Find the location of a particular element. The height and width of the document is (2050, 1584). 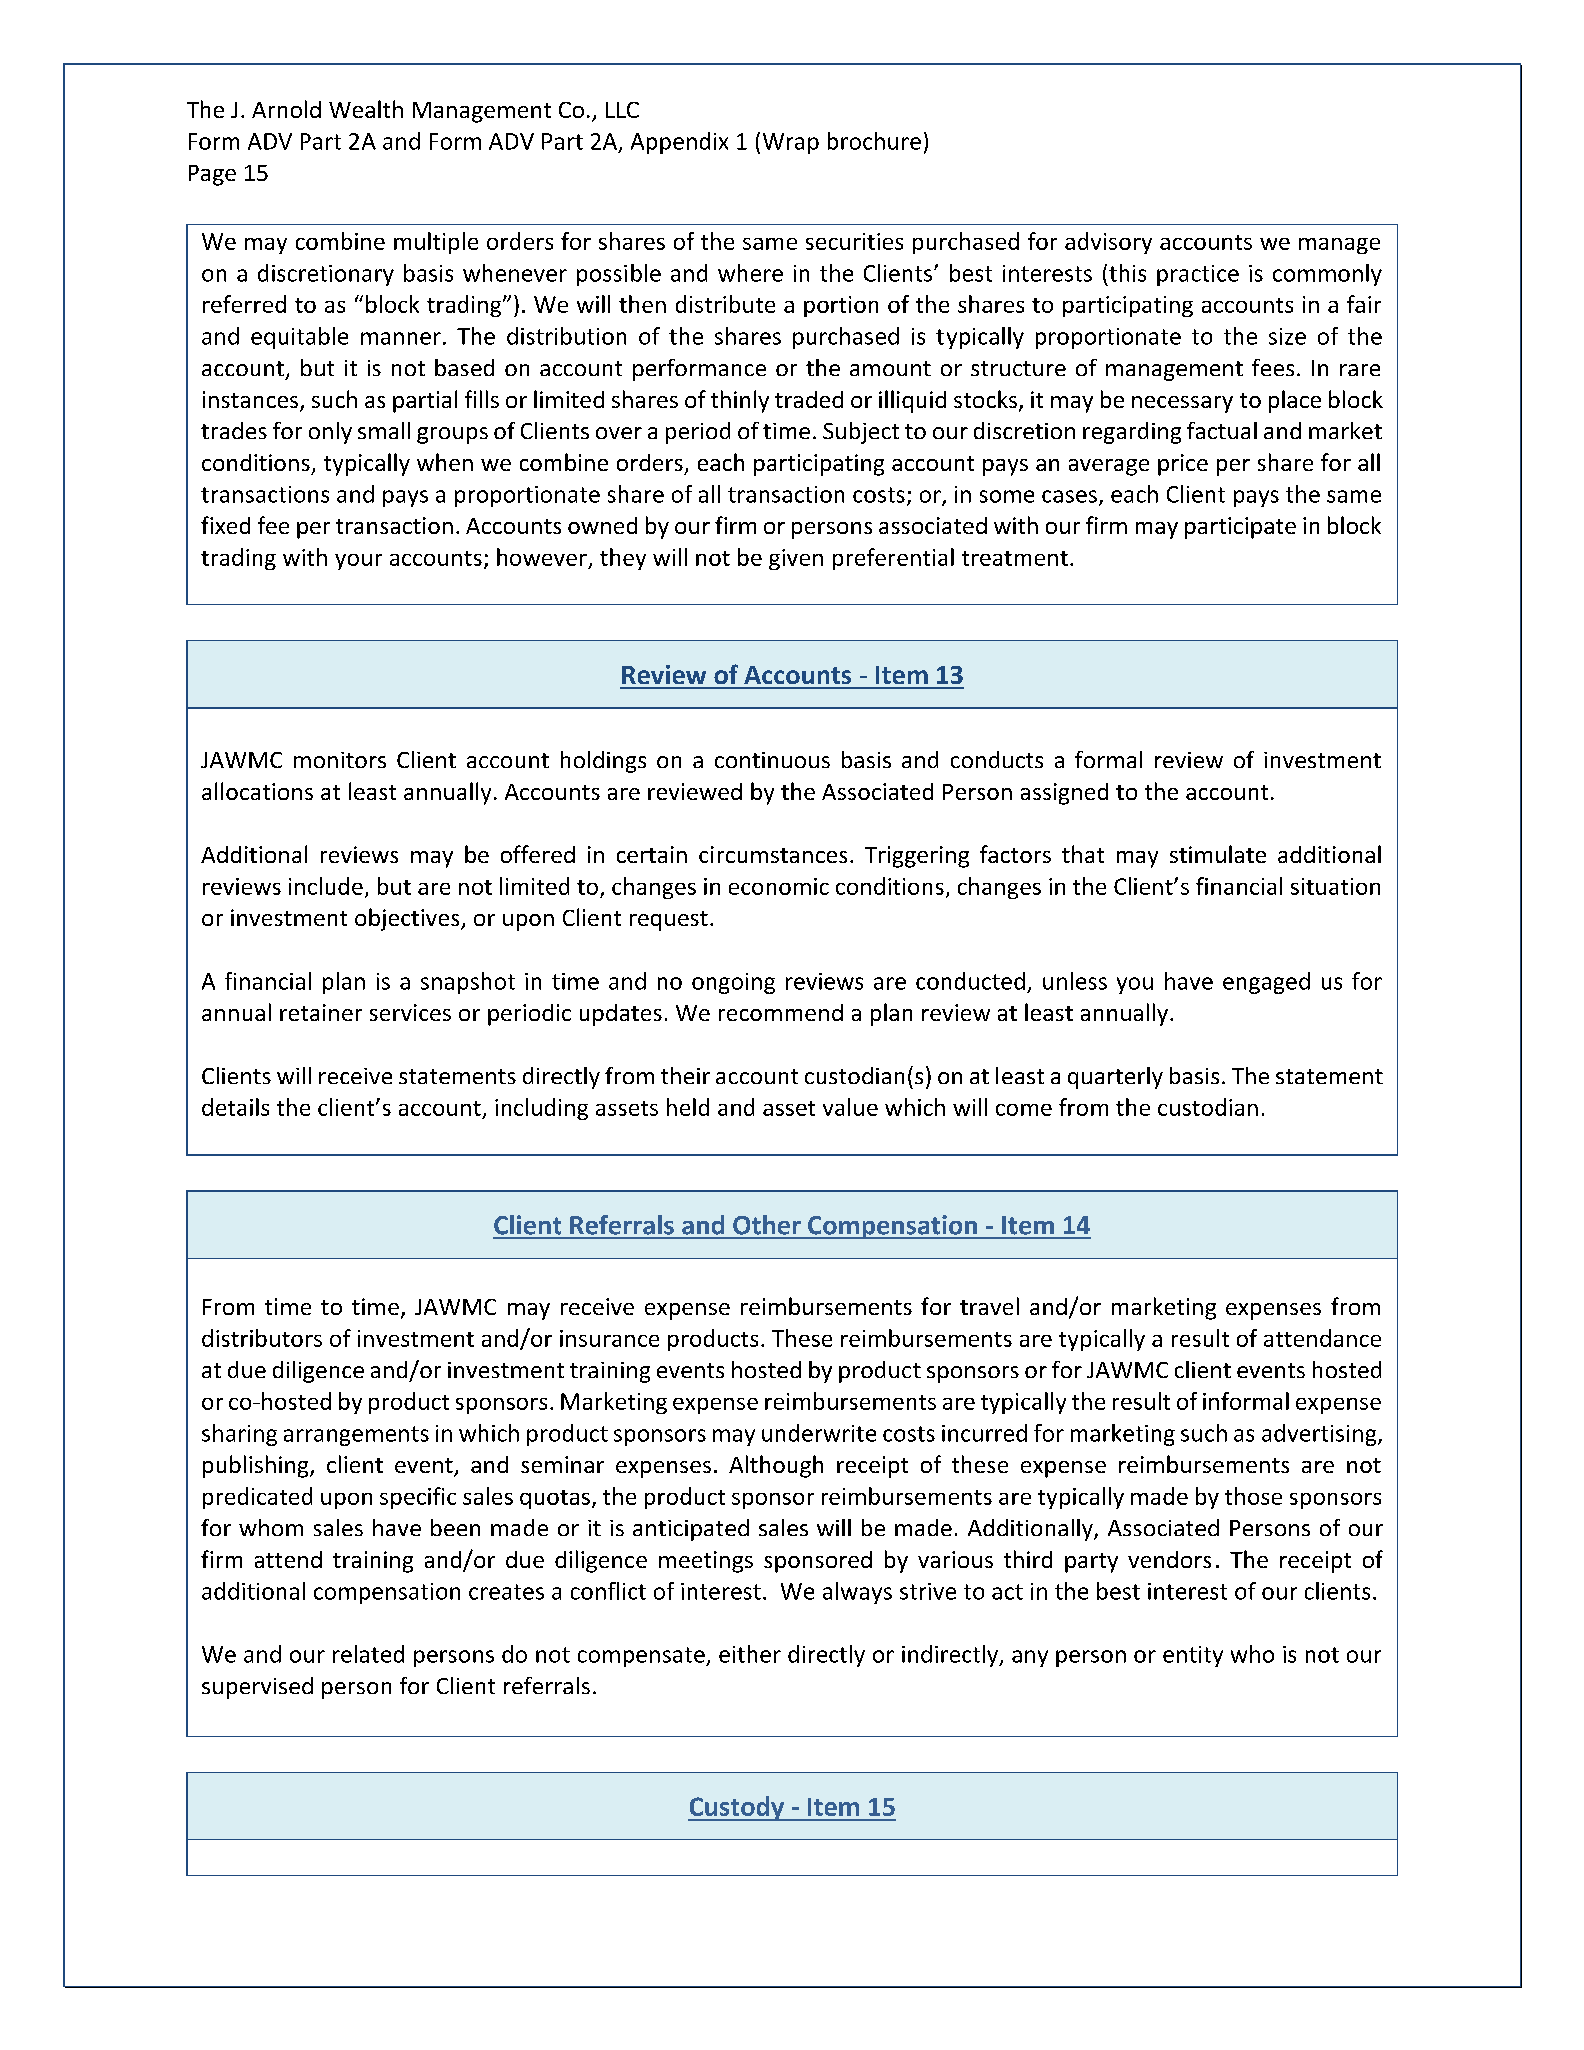

continuous is located at coordinates (772, 760).
